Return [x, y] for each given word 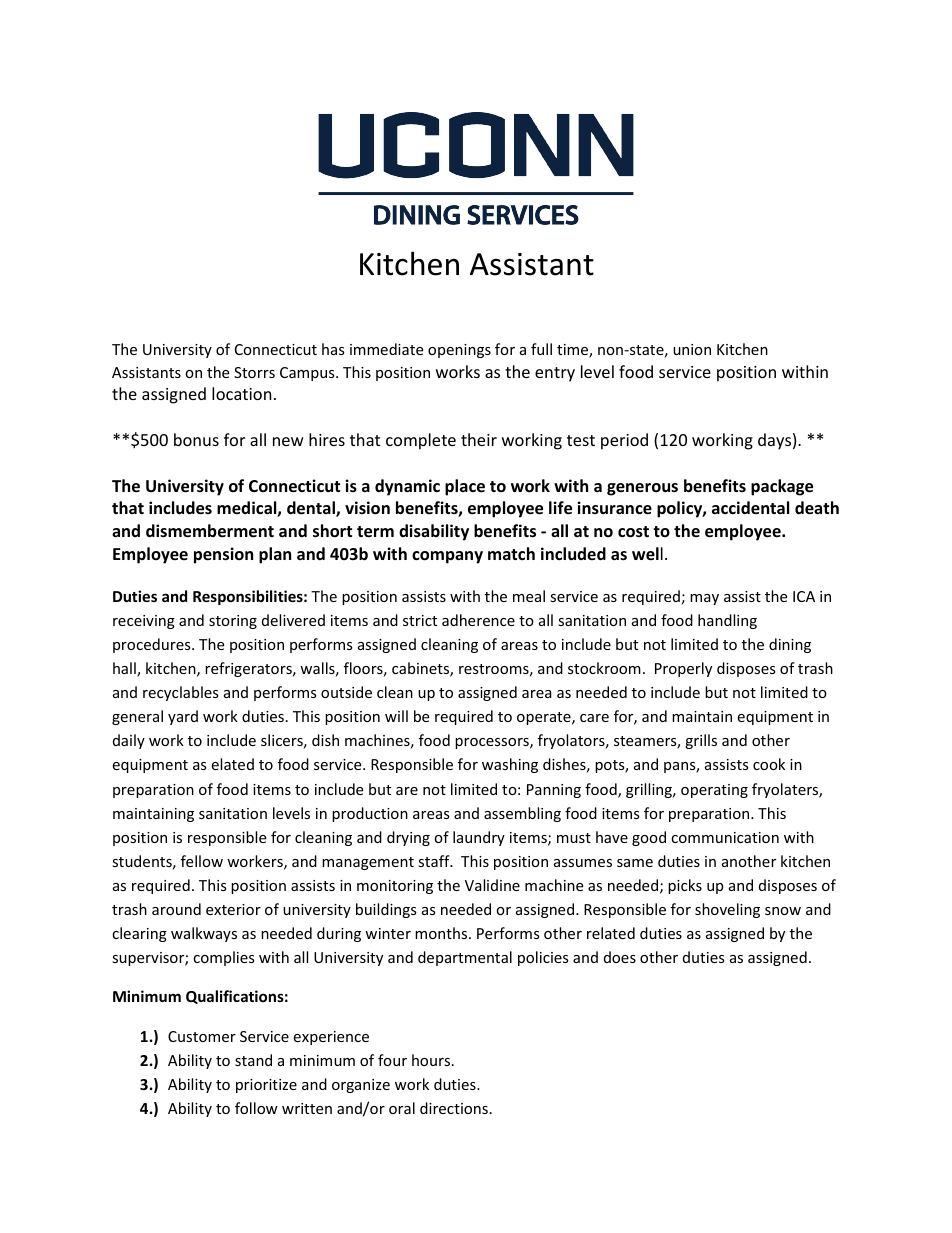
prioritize [266, 1086]
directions [454, 1108]
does [620, 957]
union [692, 349]
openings [459, 351]
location [242, 393]
